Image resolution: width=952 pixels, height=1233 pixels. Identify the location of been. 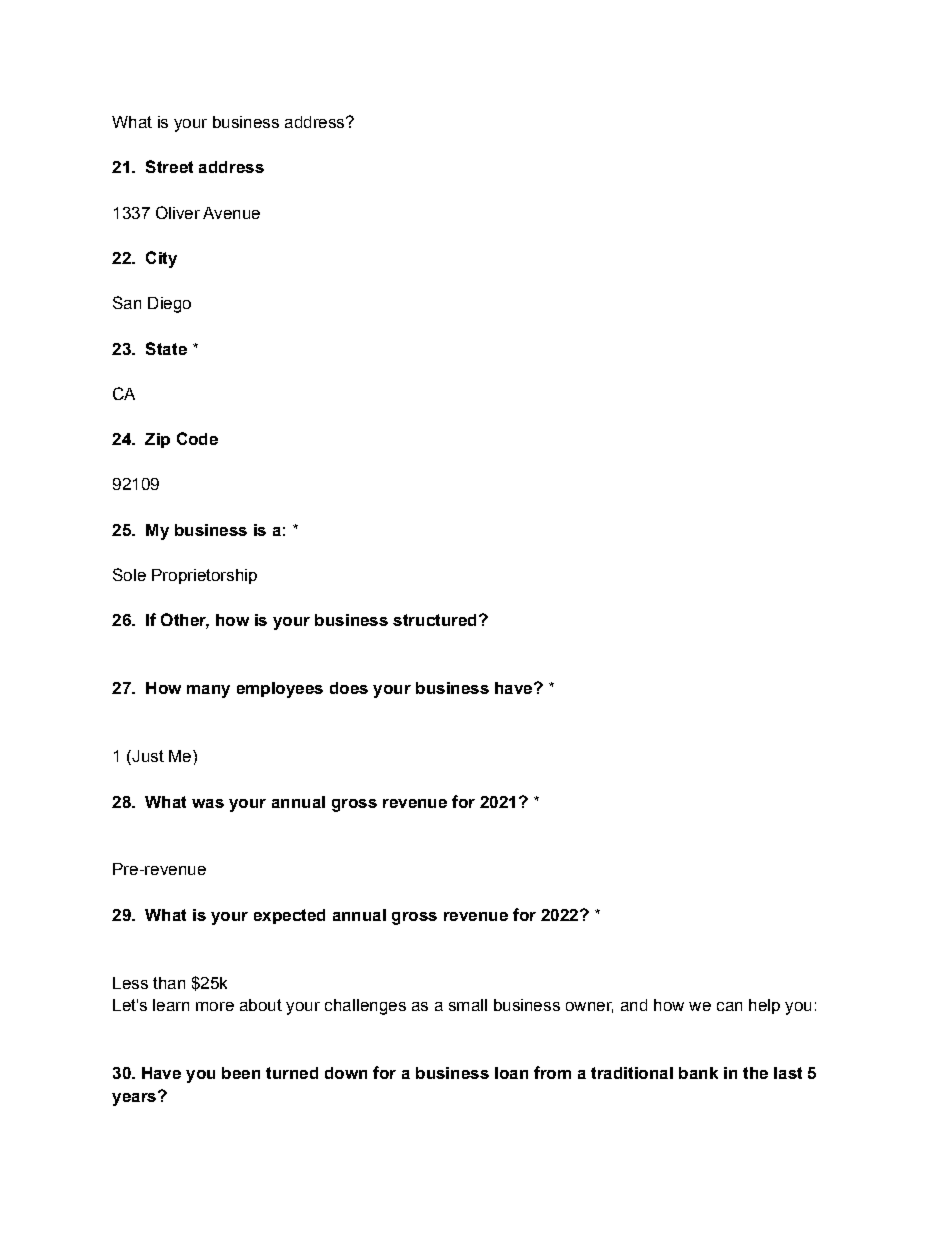
(241, 1073).
